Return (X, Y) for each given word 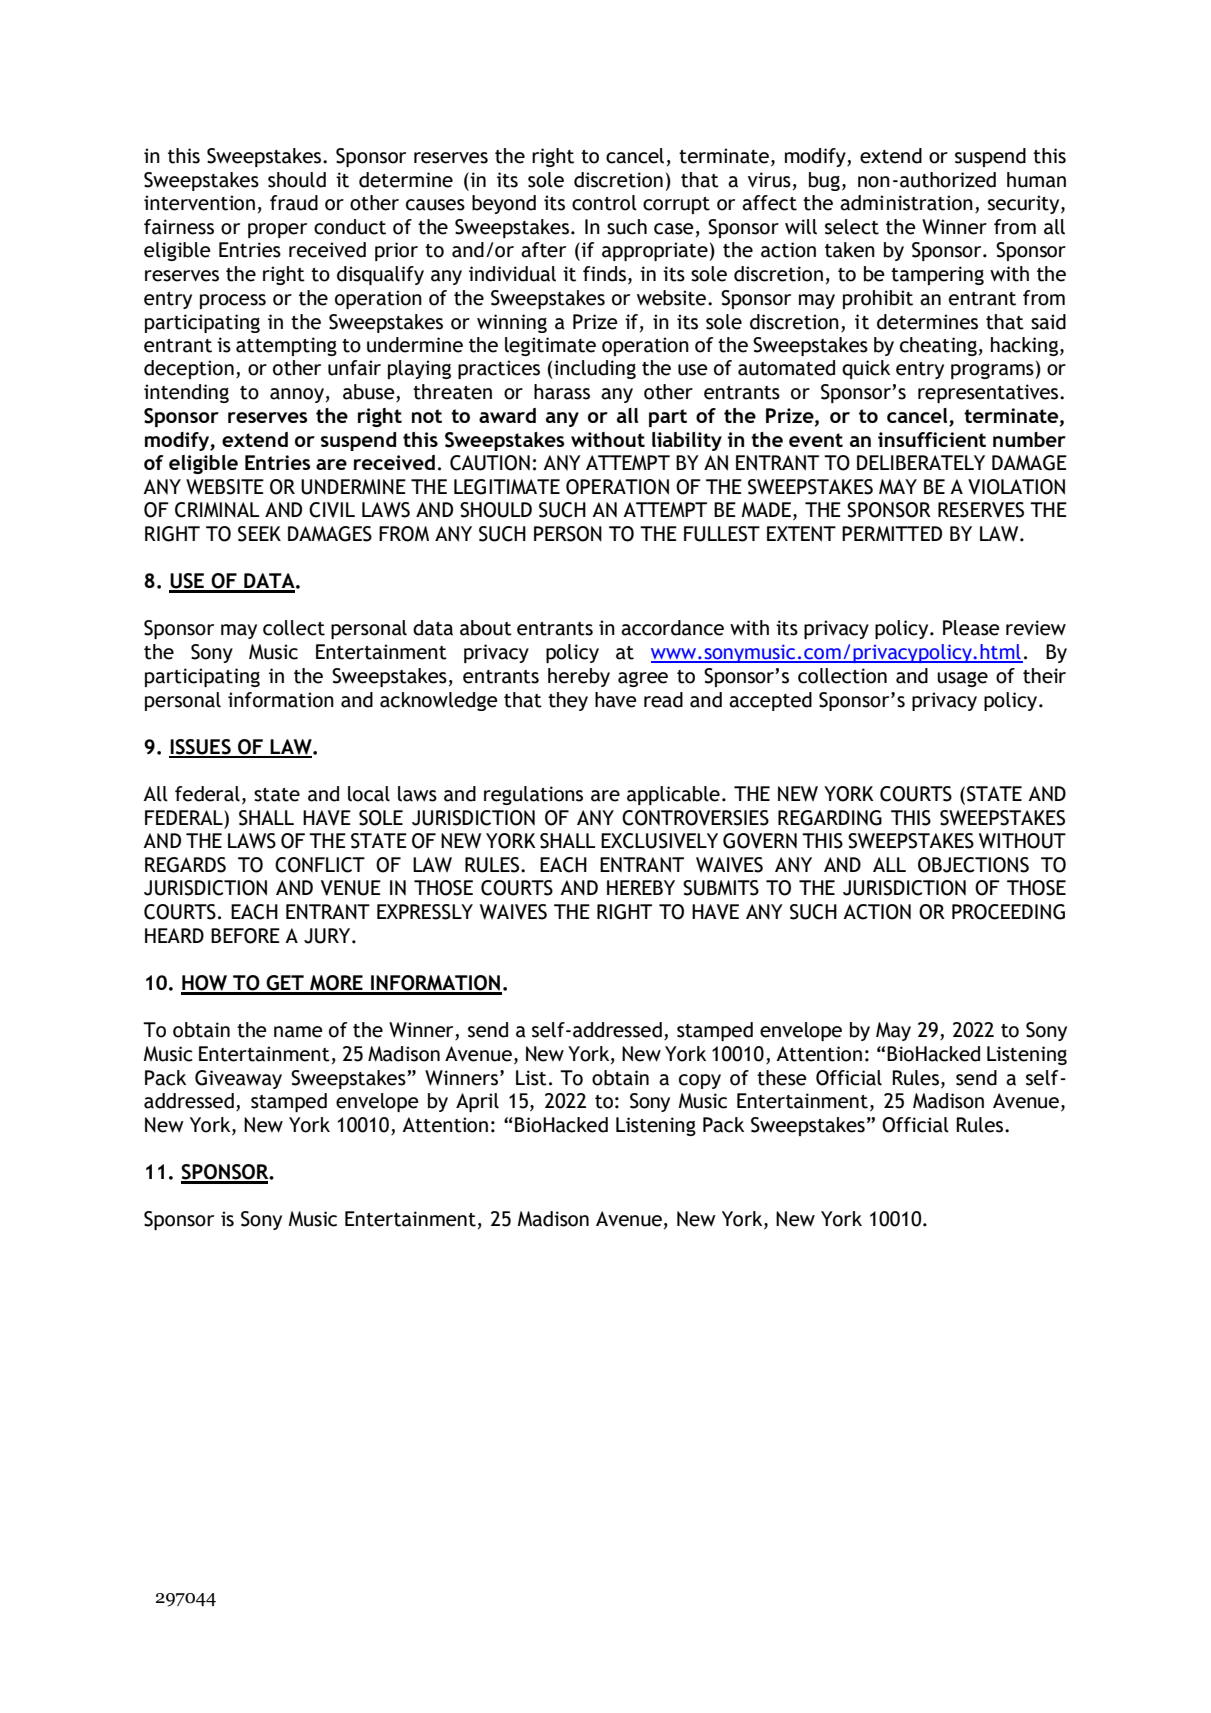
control (604, 203)
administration (906, 203)
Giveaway (238, 1079)
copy (700, 1081)
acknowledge (439, 701)
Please (971, 628)
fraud (294, 203)
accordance (672, 628)
